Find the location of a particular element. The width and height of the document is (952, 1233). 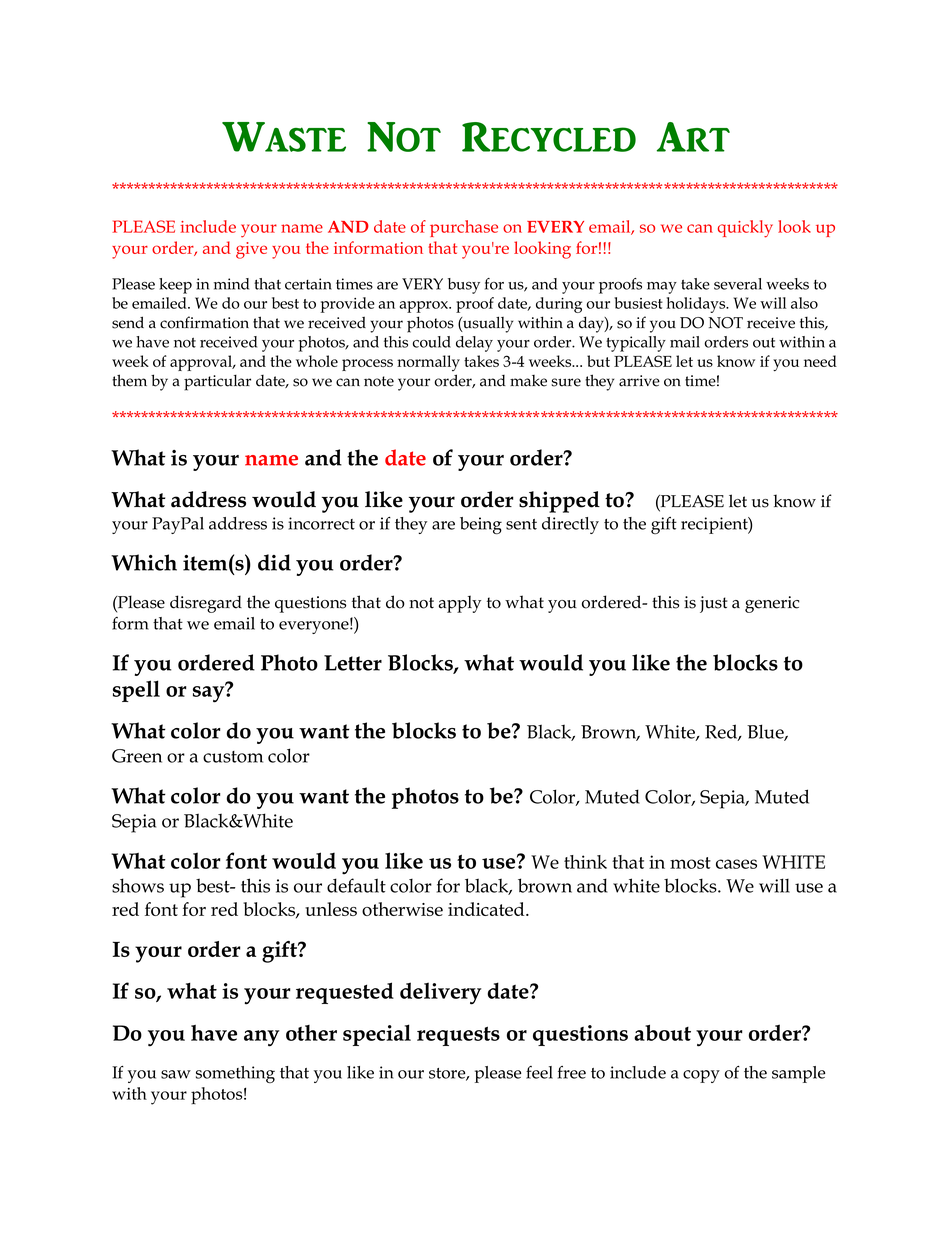

Recycled is located at coordinates (549, 137).
